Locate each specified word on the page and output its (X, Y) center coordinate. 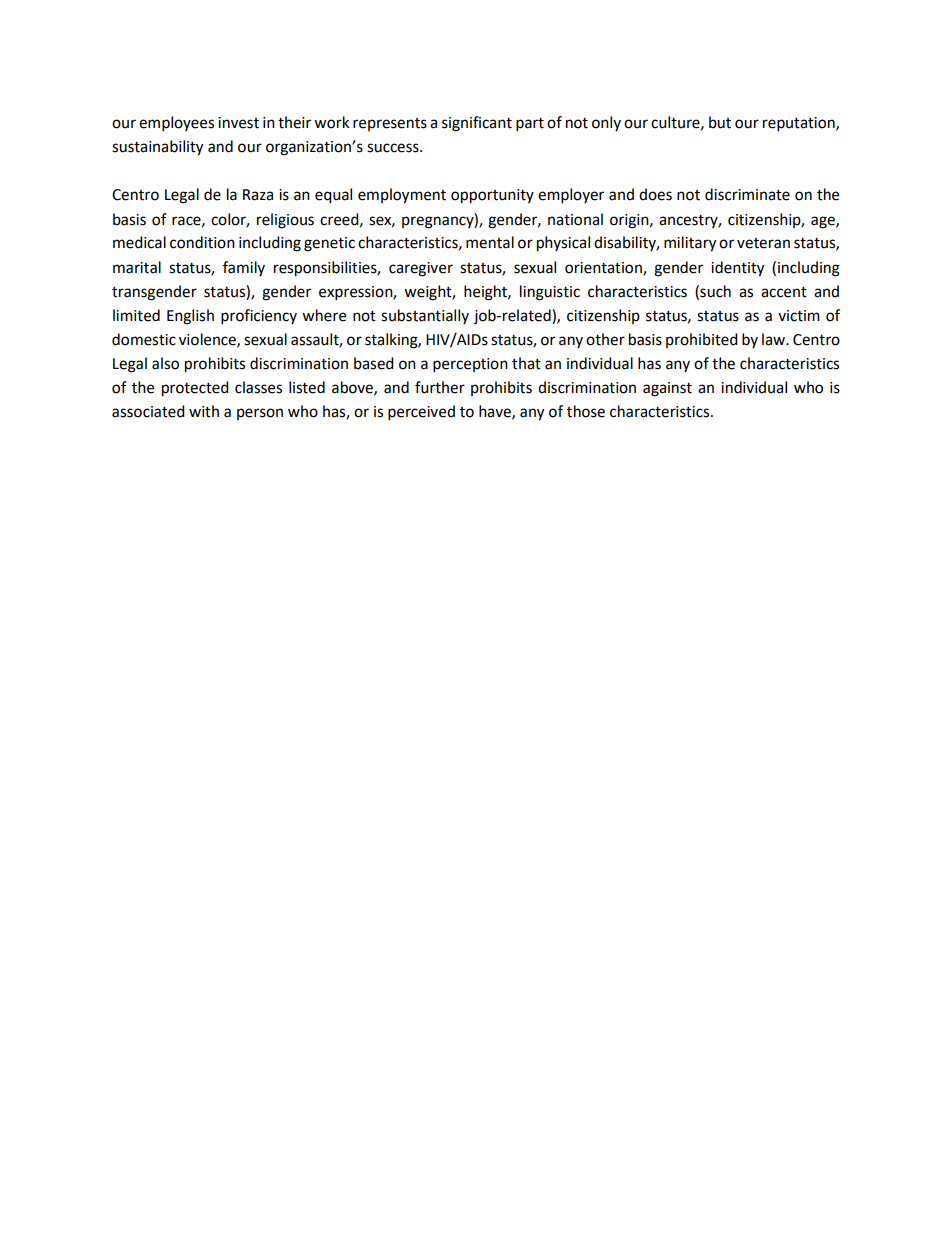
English (190, 317)
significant (477, 124)
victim (799, 316)
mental (490, 242)
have (496, 412)
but (720, 122)
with (204, 411)
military (690, 244)
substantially (425, 316)
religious (285, 221)
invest (238, 123)
